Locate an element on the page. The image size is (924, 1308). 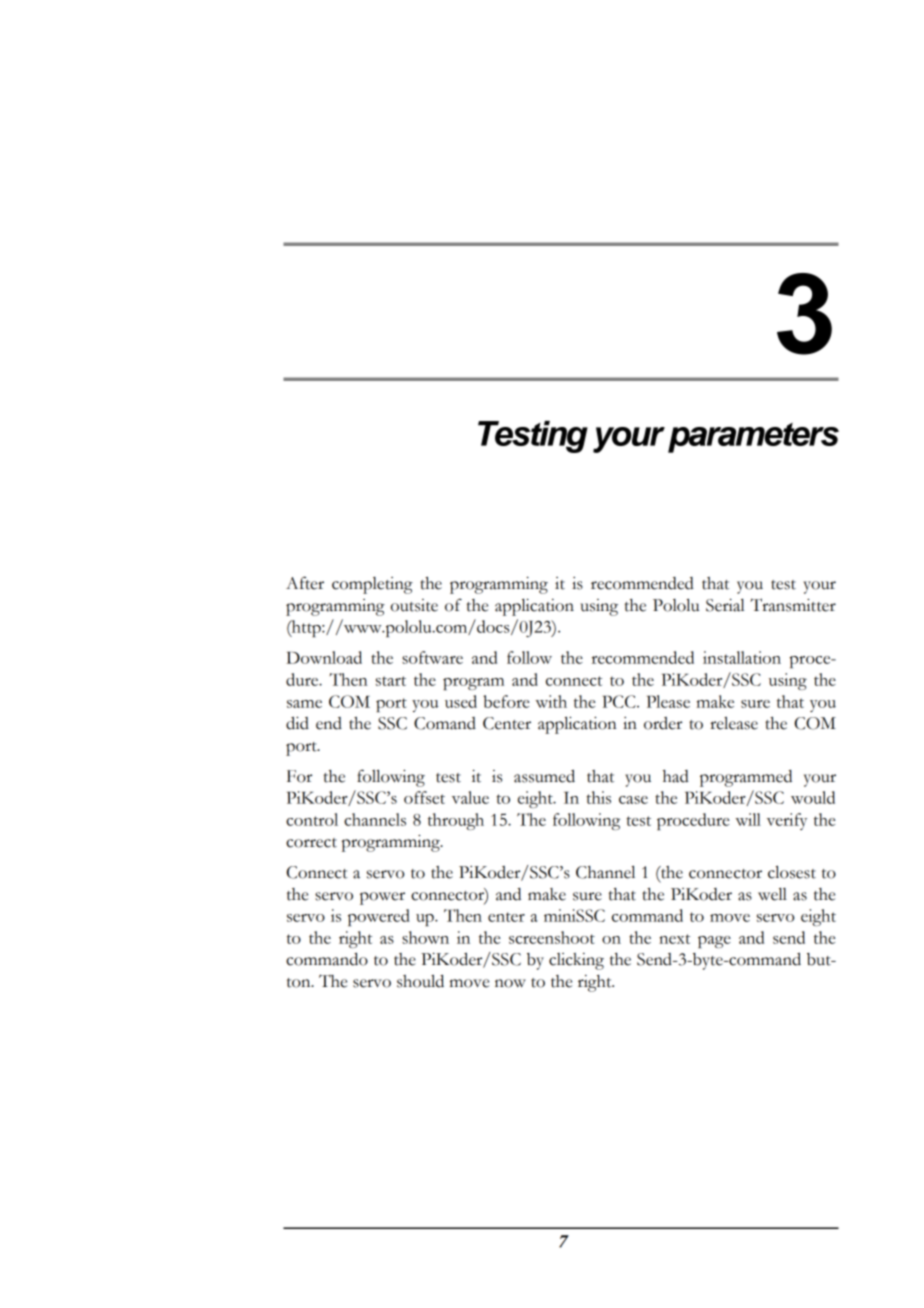
through is located at coordinates (456, 821).
